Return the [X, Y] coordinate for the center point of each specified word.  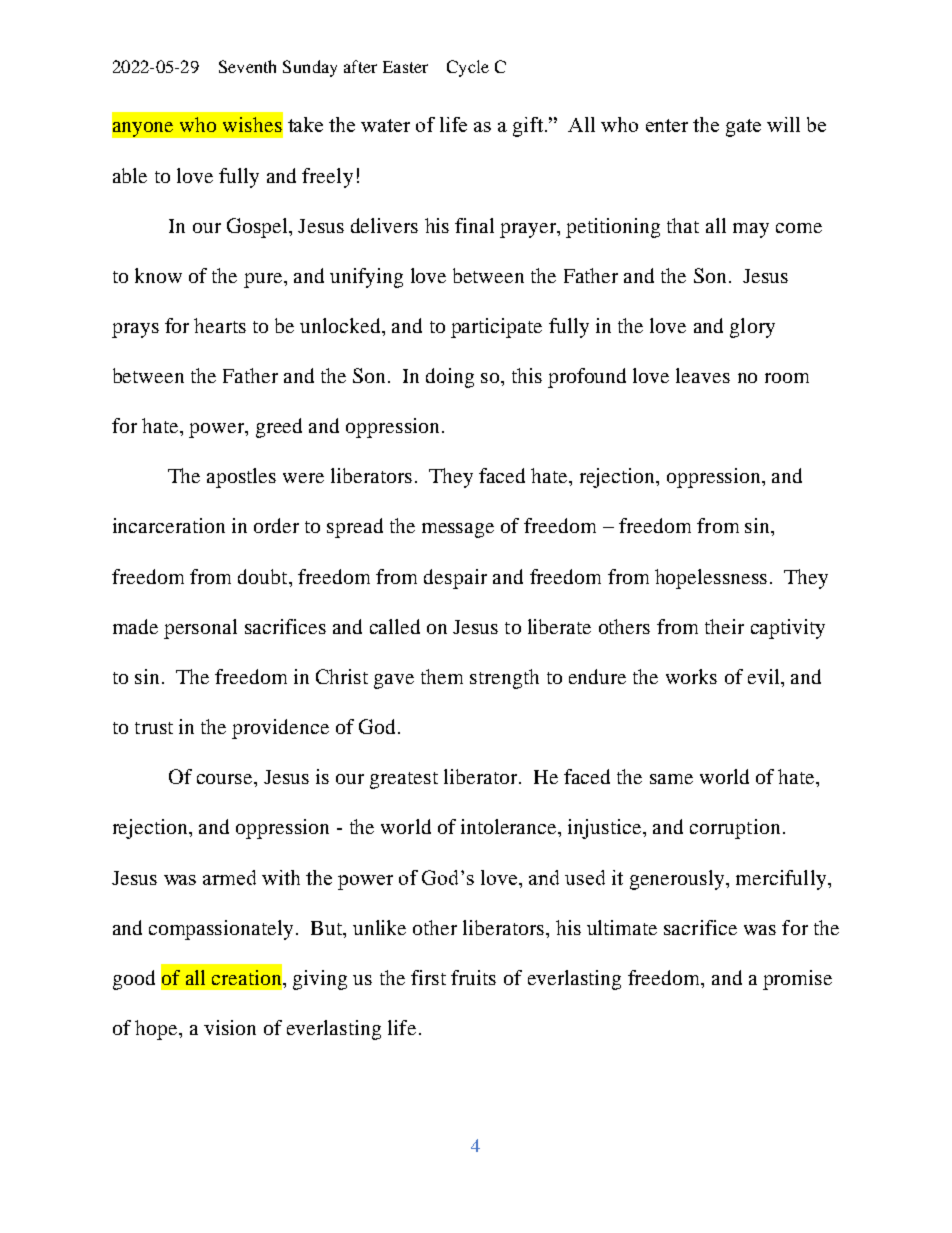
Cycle [468, 68]
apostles [241, 478]
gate [743, 128]
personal [200, 629]
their [724, 626]
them [442, 676]
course [226, 779]
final [474, 225]
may [751, 230]
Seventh [247, 66]
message [458, 530]
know [158, 275]
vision [230, 1027]
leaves [703, 375]
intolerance [510, 826]
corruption [735, 829]
